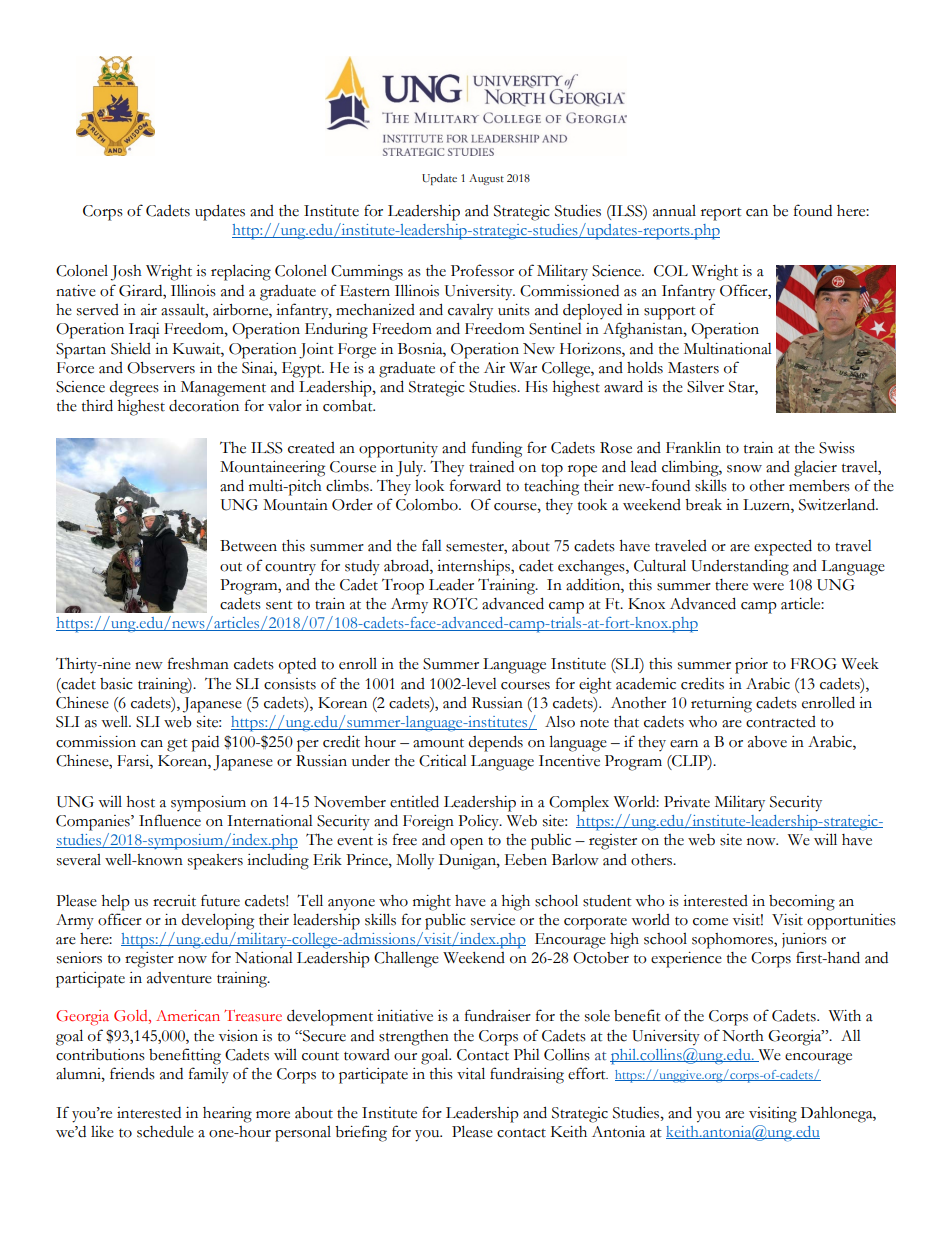  What do you see at coordinates (743, 1036) in the screenshot?
I see `North` at bounding box center [743, 1036].
